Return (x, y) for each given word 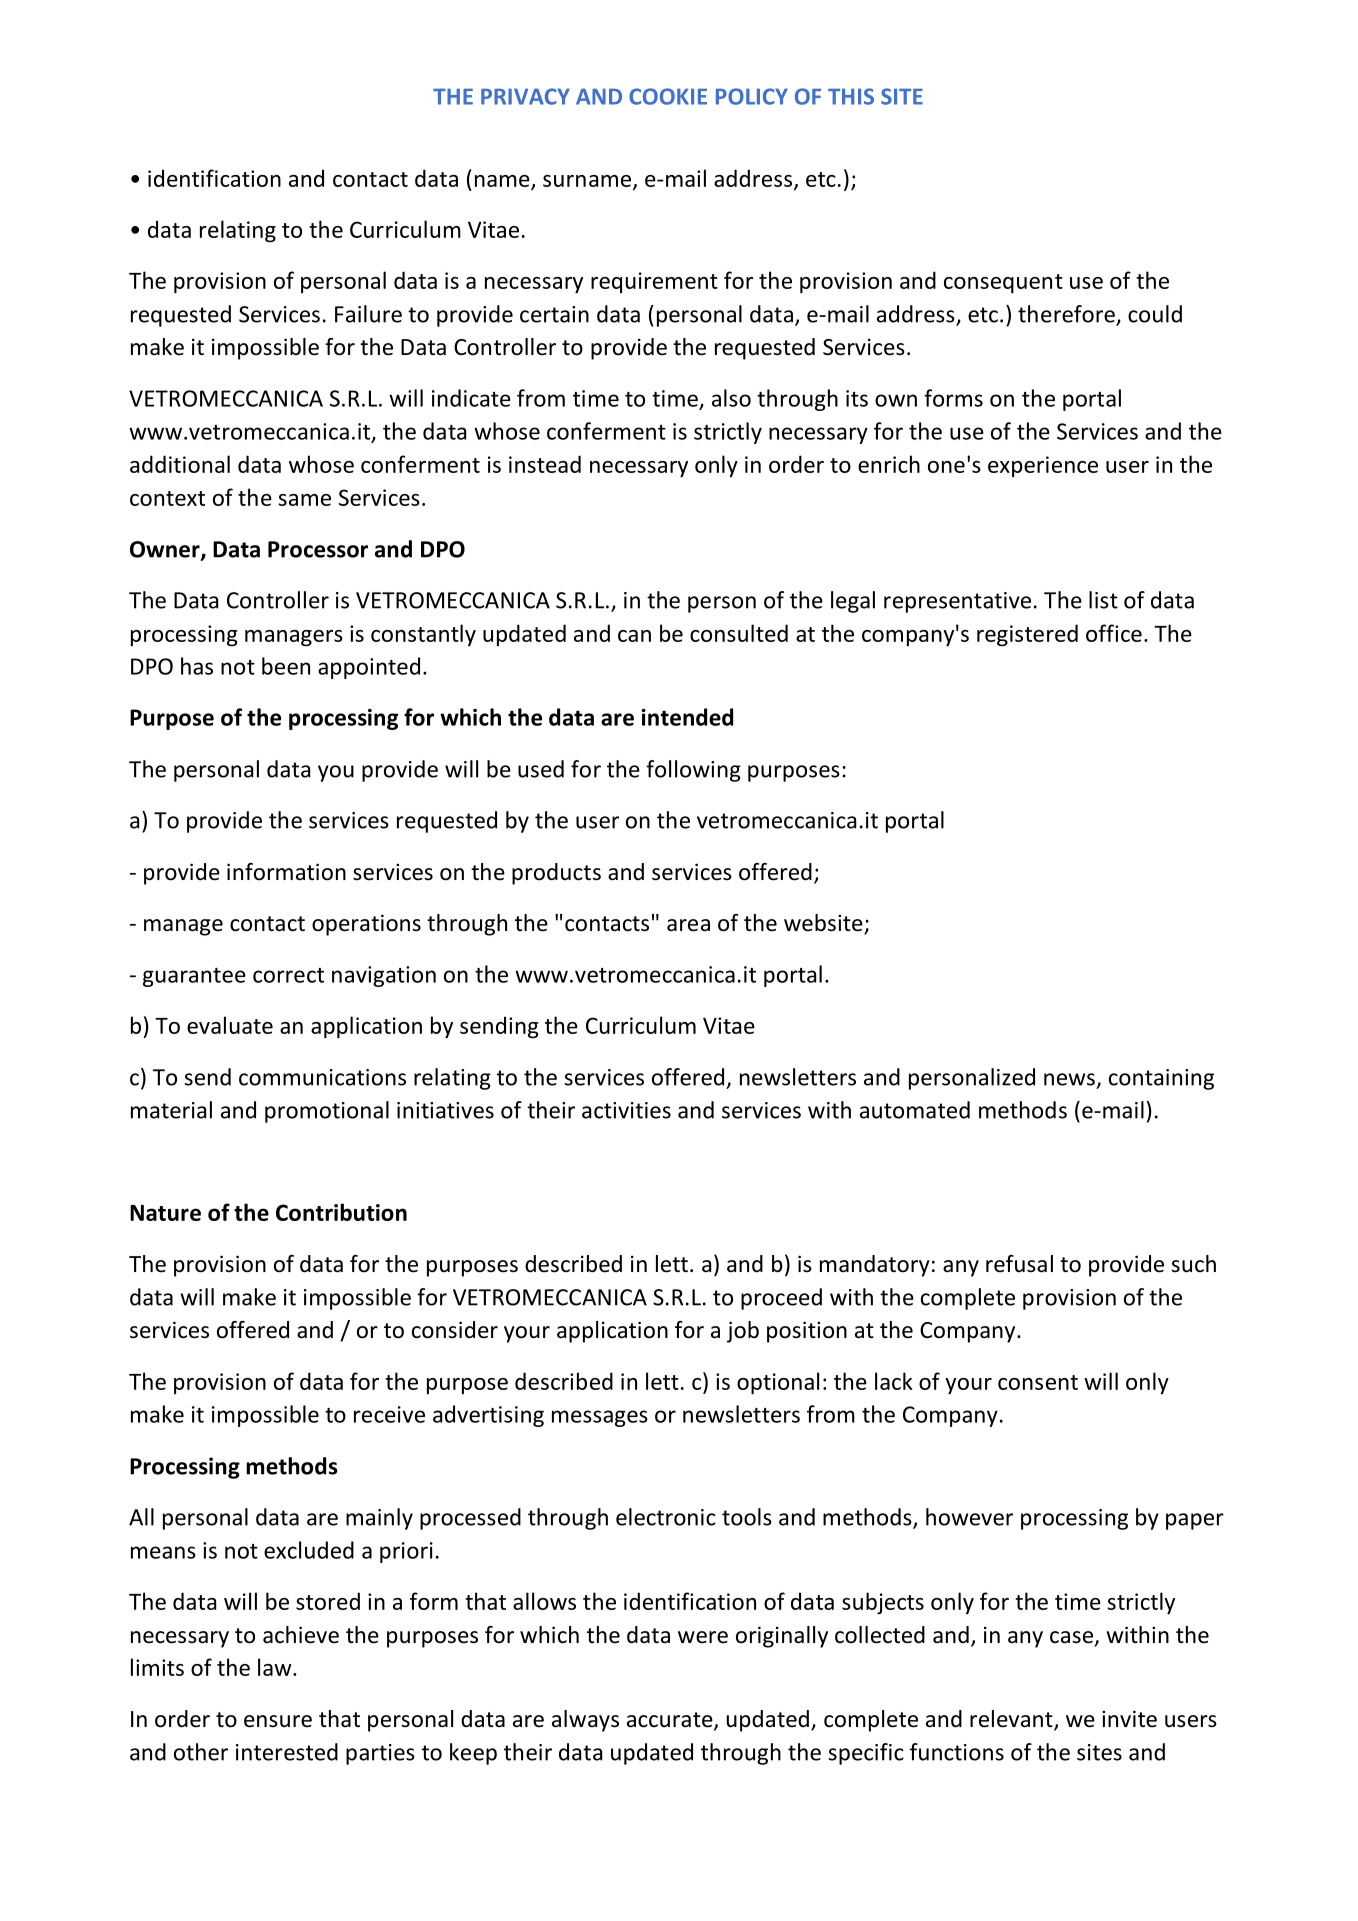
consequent (1003, 284)
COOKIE (668, 96)
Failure (368, 314)
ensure (278, 1721)
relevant (1012, 1720)
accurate (671, 1721)
